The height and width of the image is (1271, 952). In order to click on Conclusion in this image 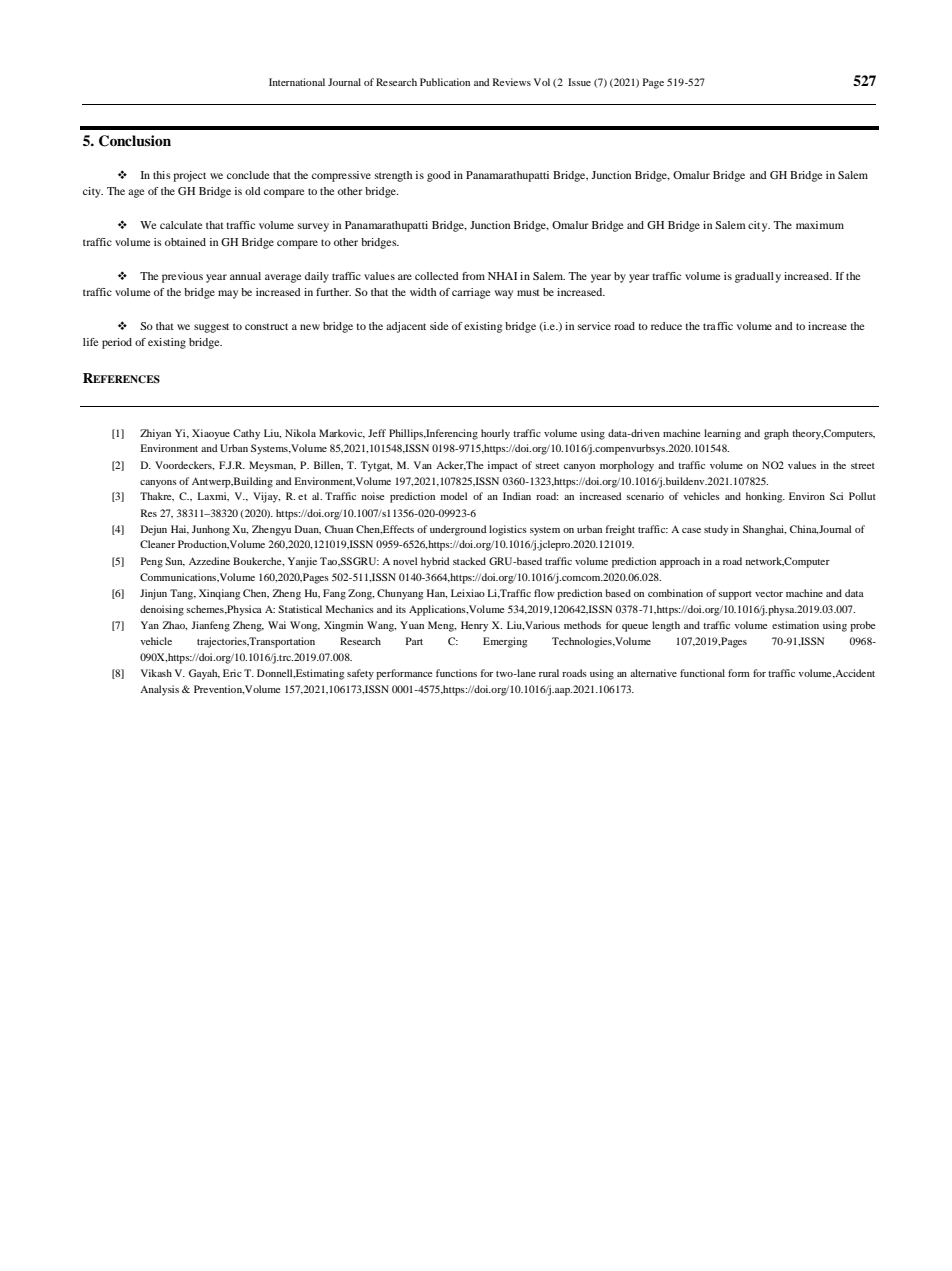, I will do `click(135, 141)`.
